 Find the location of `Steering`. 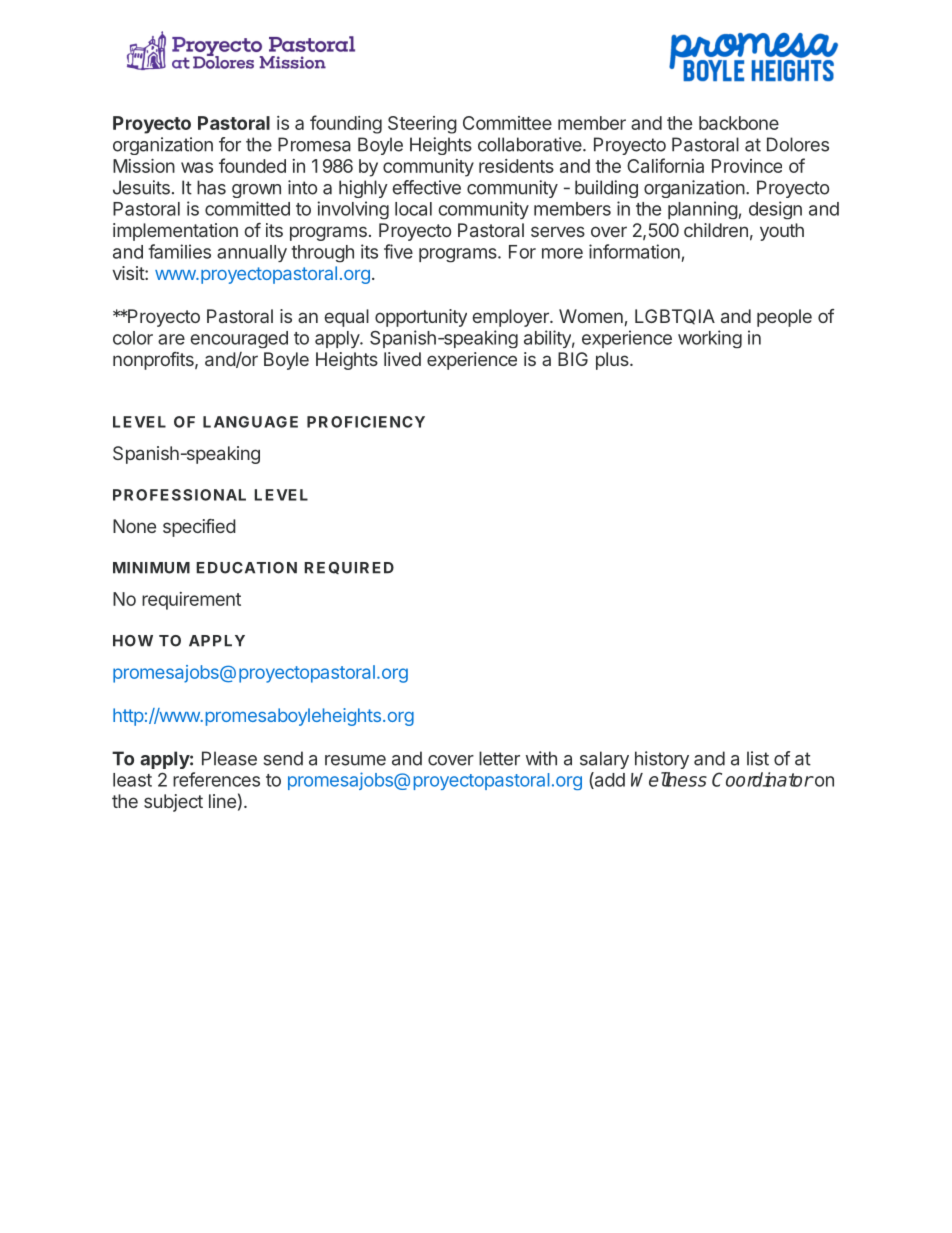

Steering is located at coordinates (422, 125).
